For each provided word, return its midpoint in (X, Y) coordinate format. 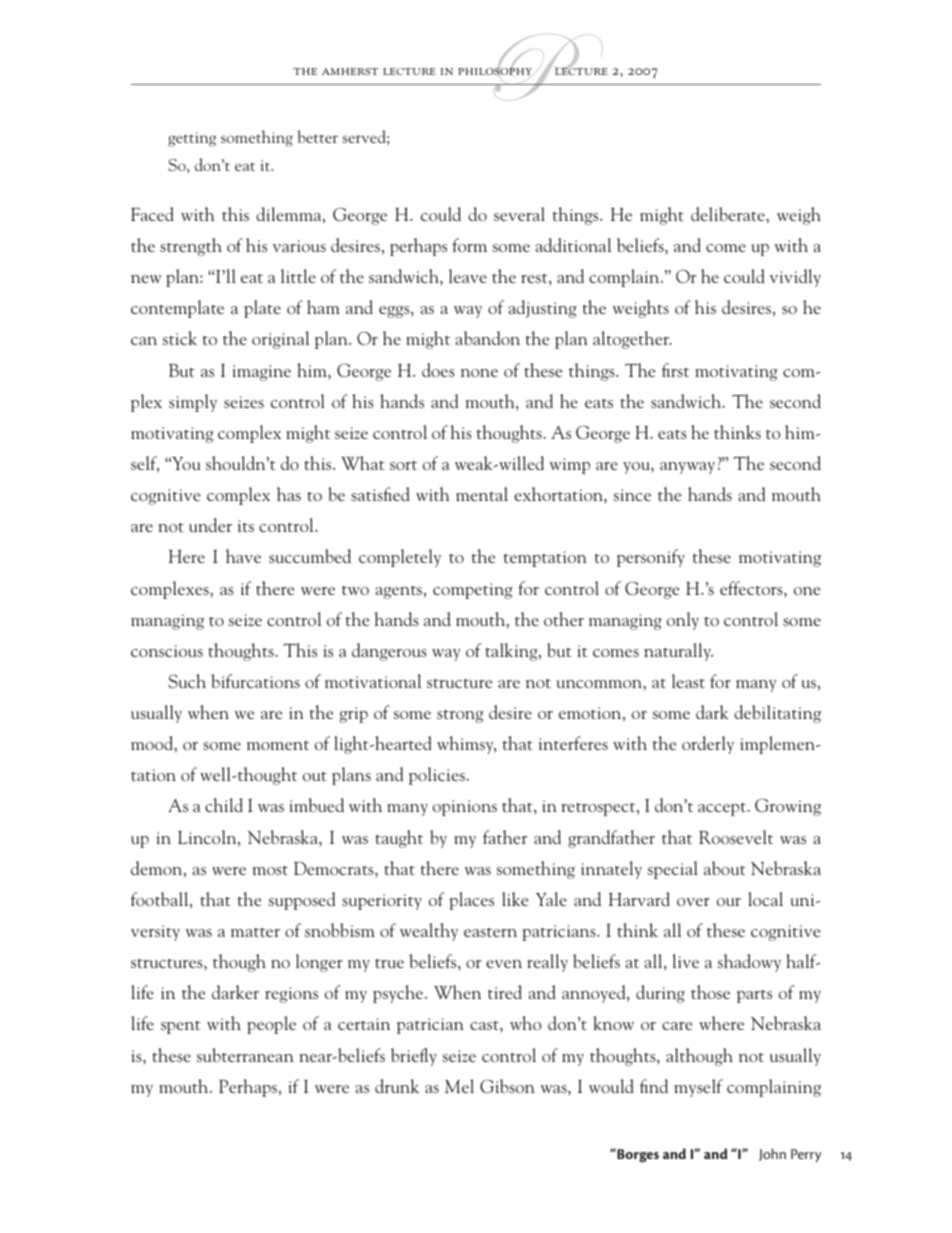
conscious (167, 651)
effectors (752, 589)
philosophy (496, 71)
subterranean (245, 1055)
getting (192, 139)
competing (472, 591)
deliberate (729, 214)
